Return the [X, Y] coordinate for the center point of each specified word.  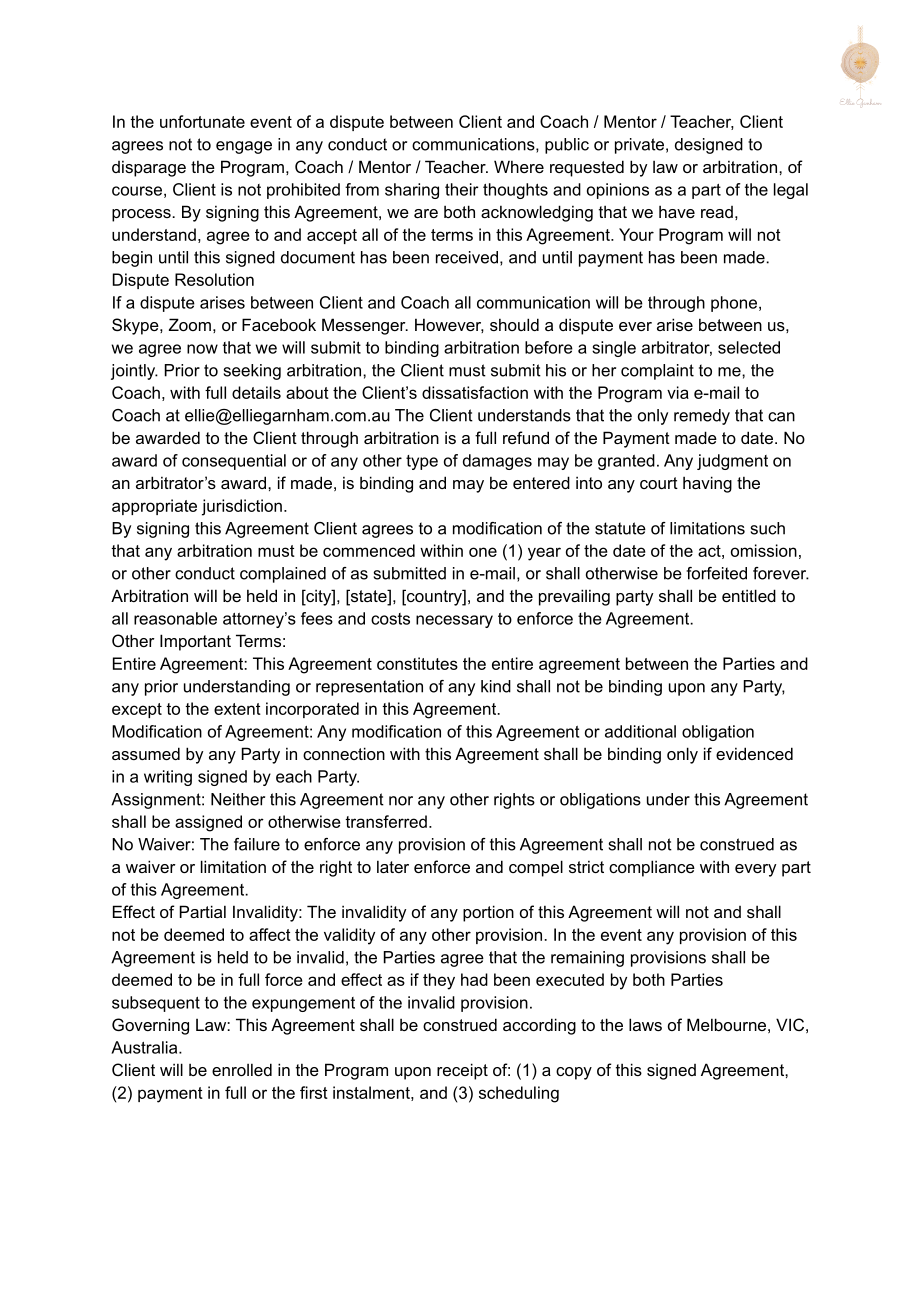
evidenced [754, 753]
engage [244, 147]
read [717, 212]
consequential [234, 462]
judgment [732, 462]
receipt [462, 1071]
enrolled [242, 1069]
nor [401, 801]
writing [168, 778]
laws [645, 1024]
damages [497, 462]
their [461, 189]
